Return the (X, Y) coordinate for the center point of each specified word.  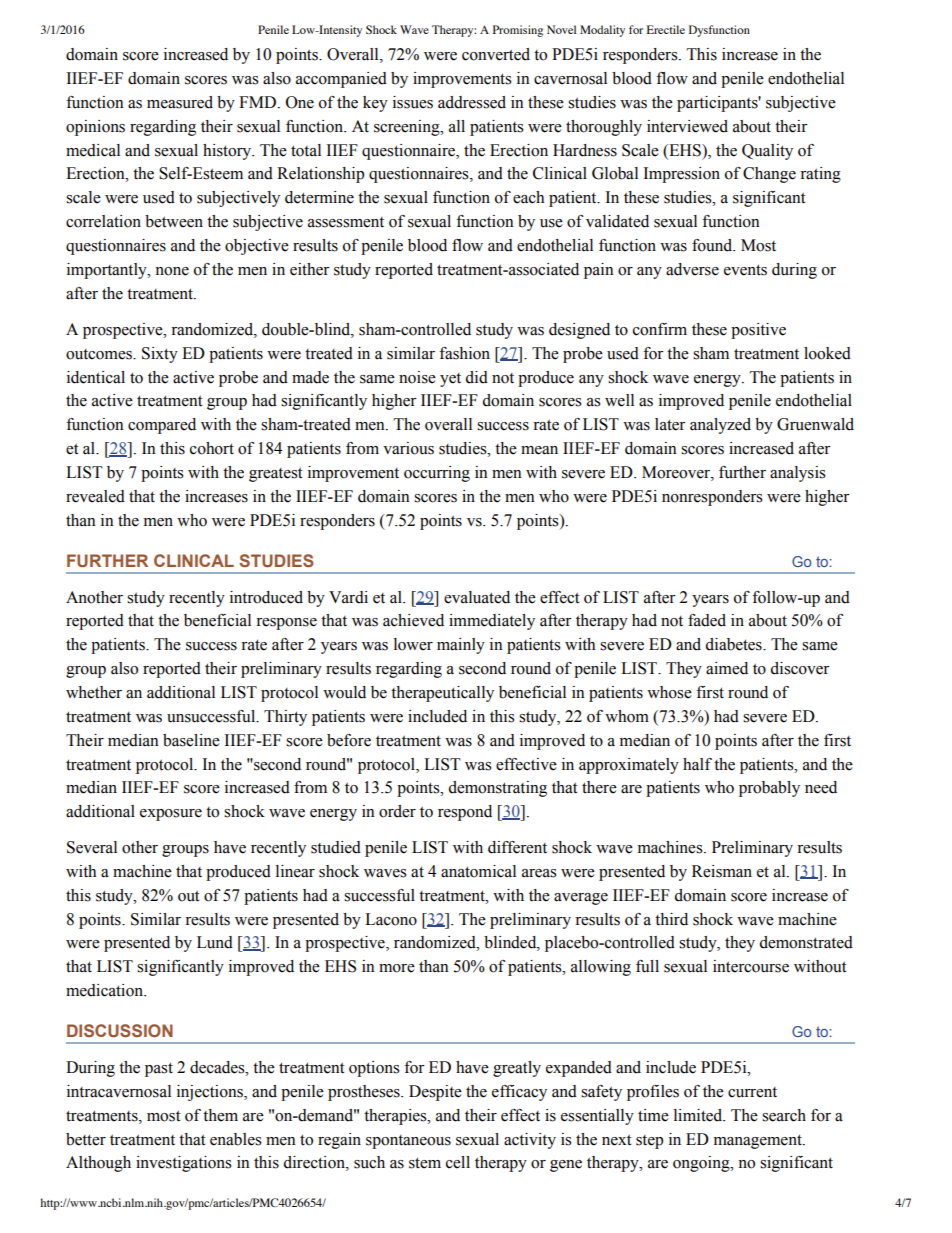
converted (496, 54)
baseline (191, 740)
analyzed (720, 426)
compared (162, 426)
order (397, 811)
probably (769, 789)
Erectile (666, 29)
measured (180, 102)
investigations (183, 1164)
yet (450, 380)
